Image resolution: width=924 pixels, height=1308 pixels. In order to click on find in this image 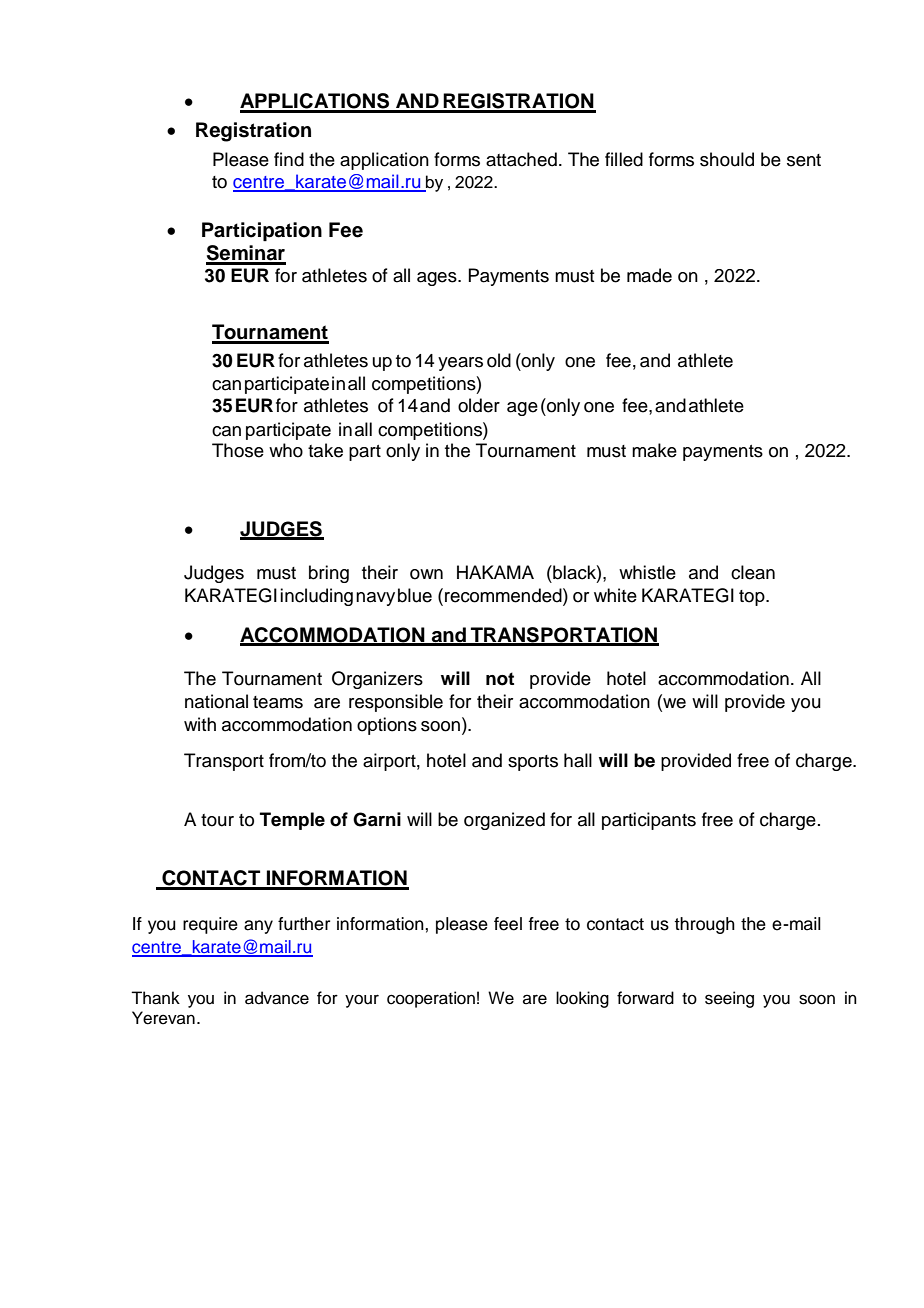, I will do `click(289, 159)`.
